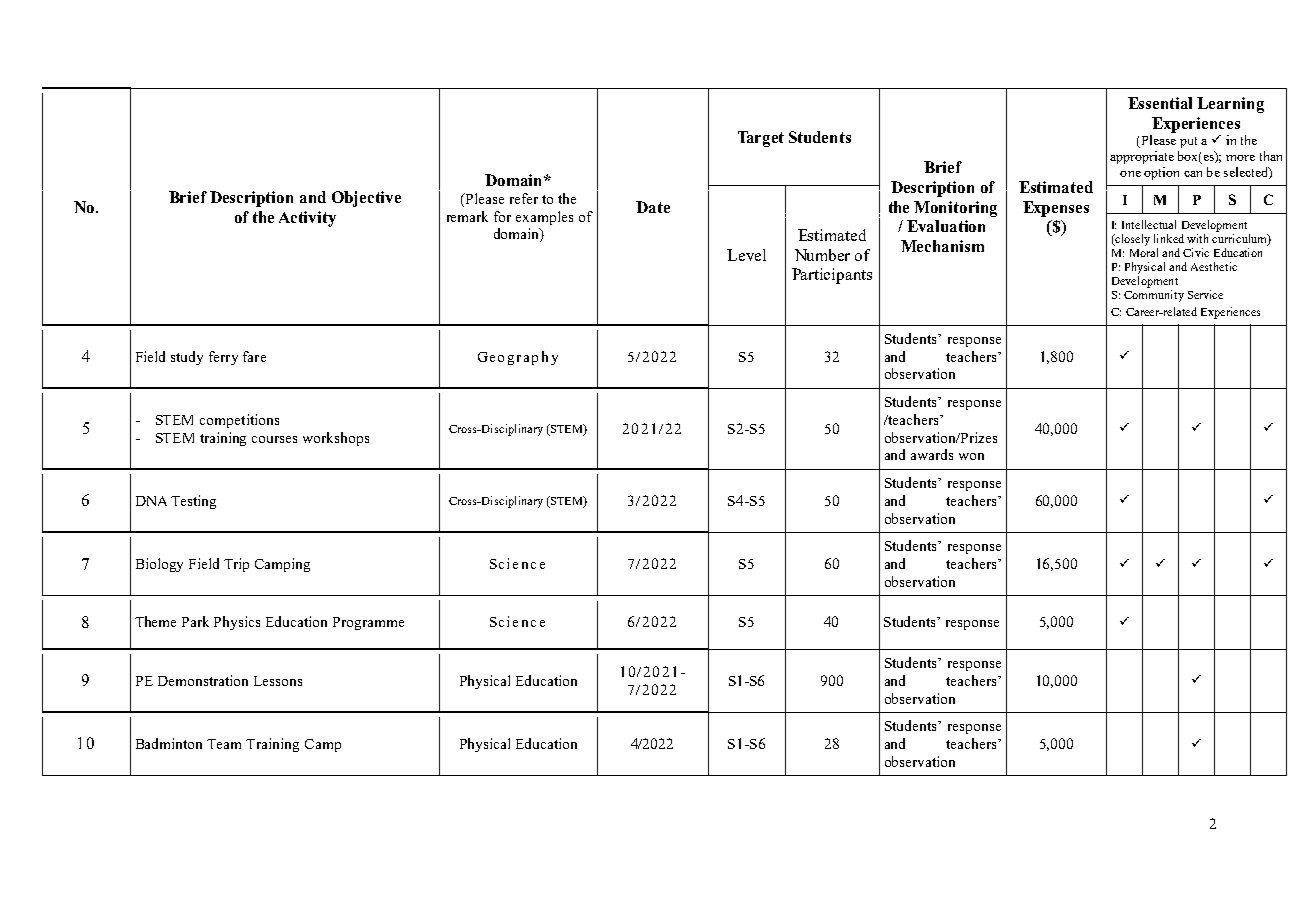 This image has height=924, width=1308. Describe the element at coordinates (224, 744) in the image. I see `Team` at that location.
